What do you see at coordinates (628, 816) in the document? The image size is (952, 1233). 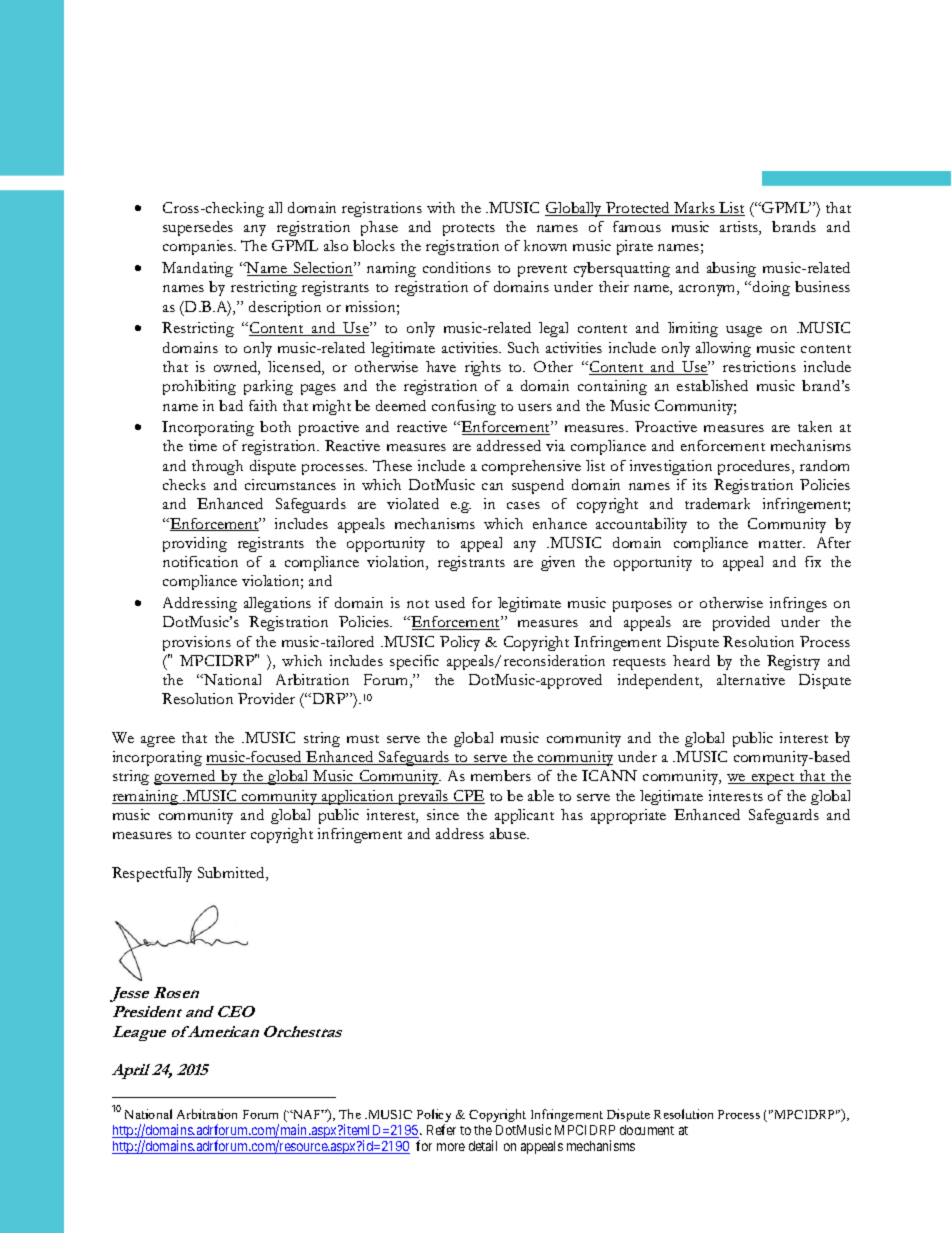 I see `appropriate` at bounding box center [628, 816].
